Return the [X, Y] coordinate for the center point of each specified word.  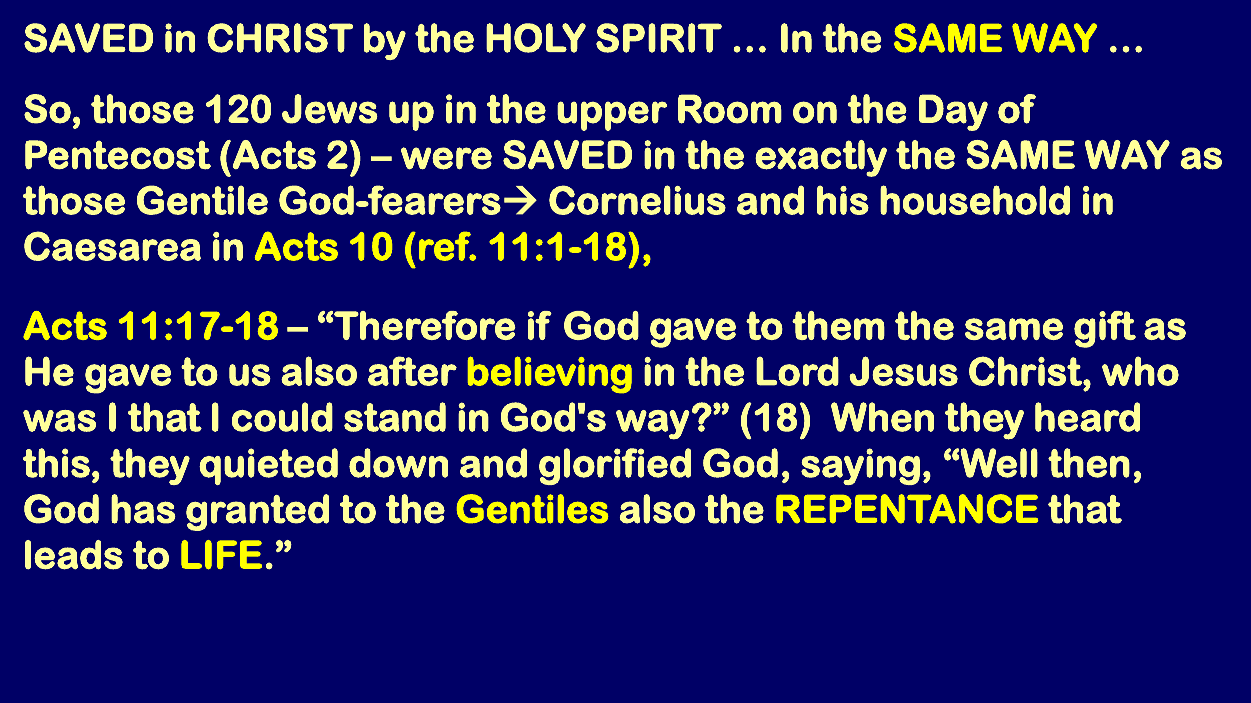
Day [953, 112]
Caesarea [112, 246]
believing [550, 375]
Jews [330, 109]
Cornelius [637, 200]
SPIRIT [659, 38]
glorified [615, 466]
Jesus [903, 371]
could [282, 417]
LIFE [221, 554]
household [975, 200]
